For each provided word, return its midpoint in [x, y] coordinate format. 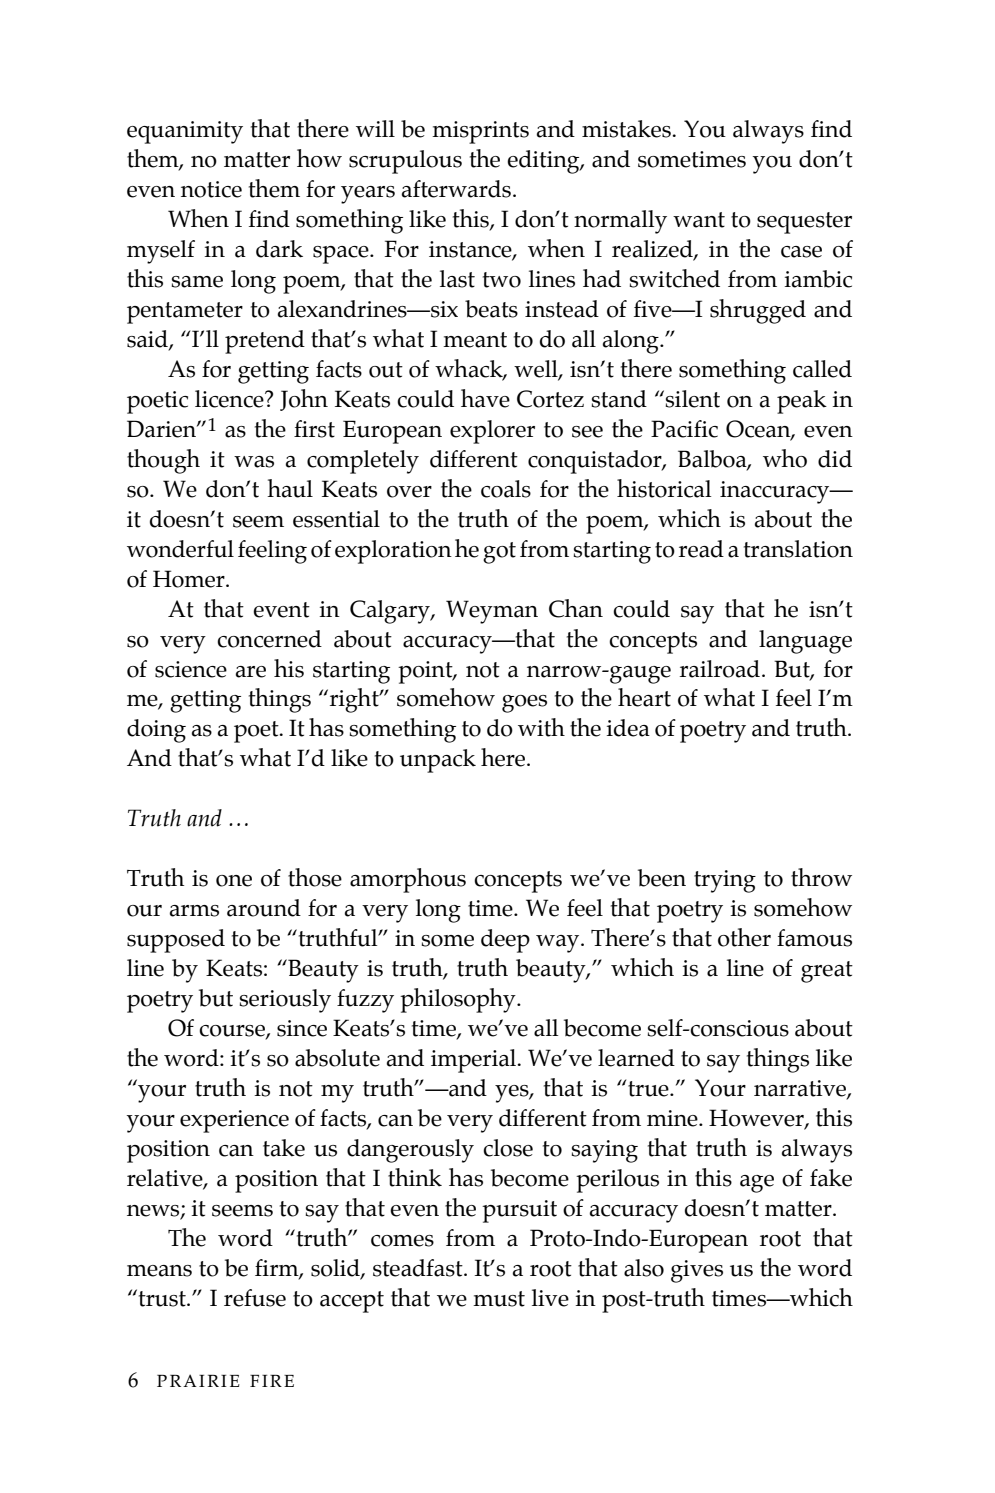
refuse [255, 1298]
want [699, 220]
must [499, 1299]
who [785, 458]
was [254, 462]
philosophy [459, 1000]
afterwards [456, 189]
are [251, 672]
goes [524, 704]
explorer [492, 432]
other [744, 937]
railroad [720, 669]
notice [211, 189]
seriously [285, 1001]
